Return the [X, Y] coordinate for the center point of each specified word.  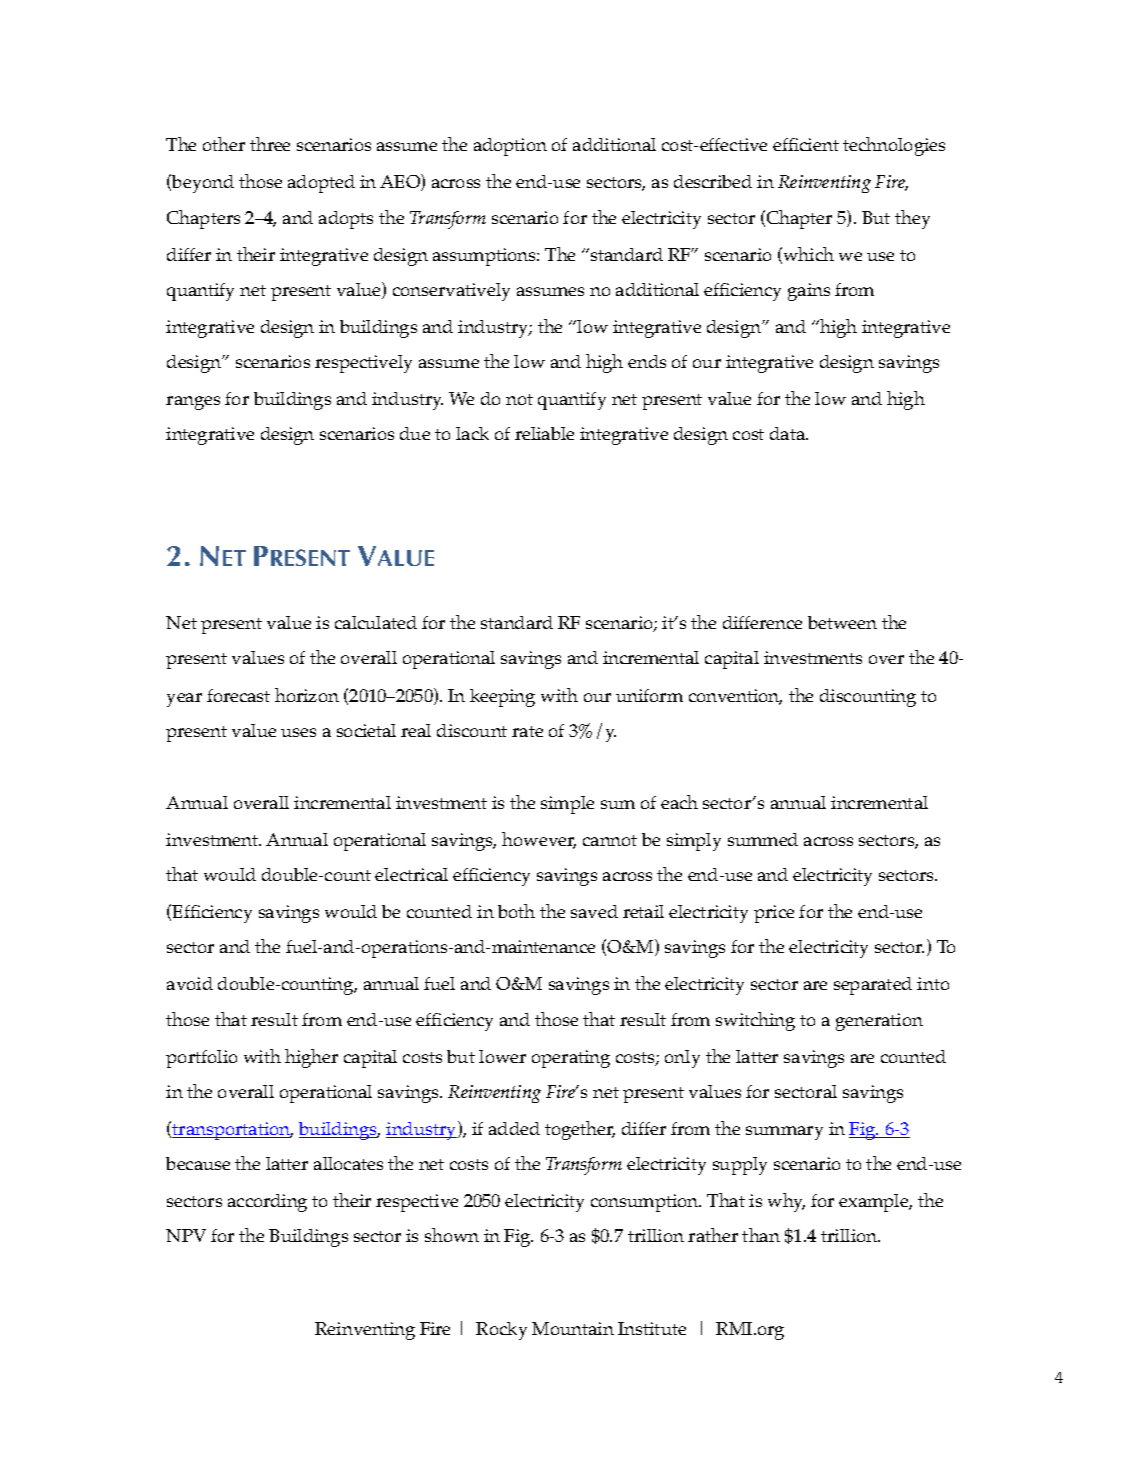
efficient [806, 144]
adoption [510, 147]
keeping [502, 698]
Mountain [573, 1328]
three [270, 144]
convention [735, 697]
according [267, 1203]
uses [298, 732]
